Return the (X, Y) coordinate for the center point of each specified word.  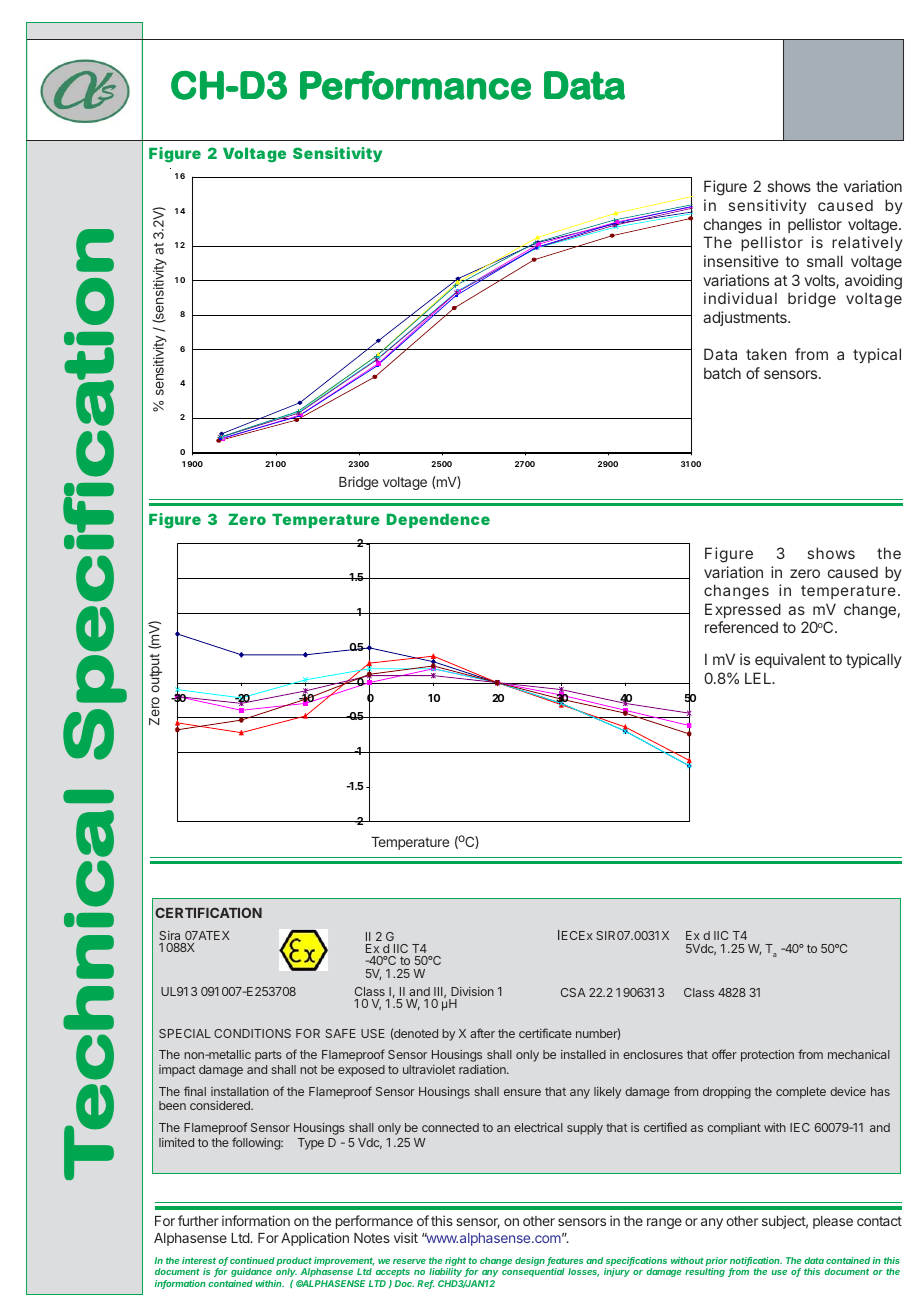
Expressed (743, 610)
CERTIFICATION (208, 912)
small (825, 261)
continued (253, 1261)
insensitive (741, 261)
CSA (573, 992)
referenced (741, 627)
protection (767, 1056)
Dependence (438, 520)
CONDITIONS (252, 1033)
